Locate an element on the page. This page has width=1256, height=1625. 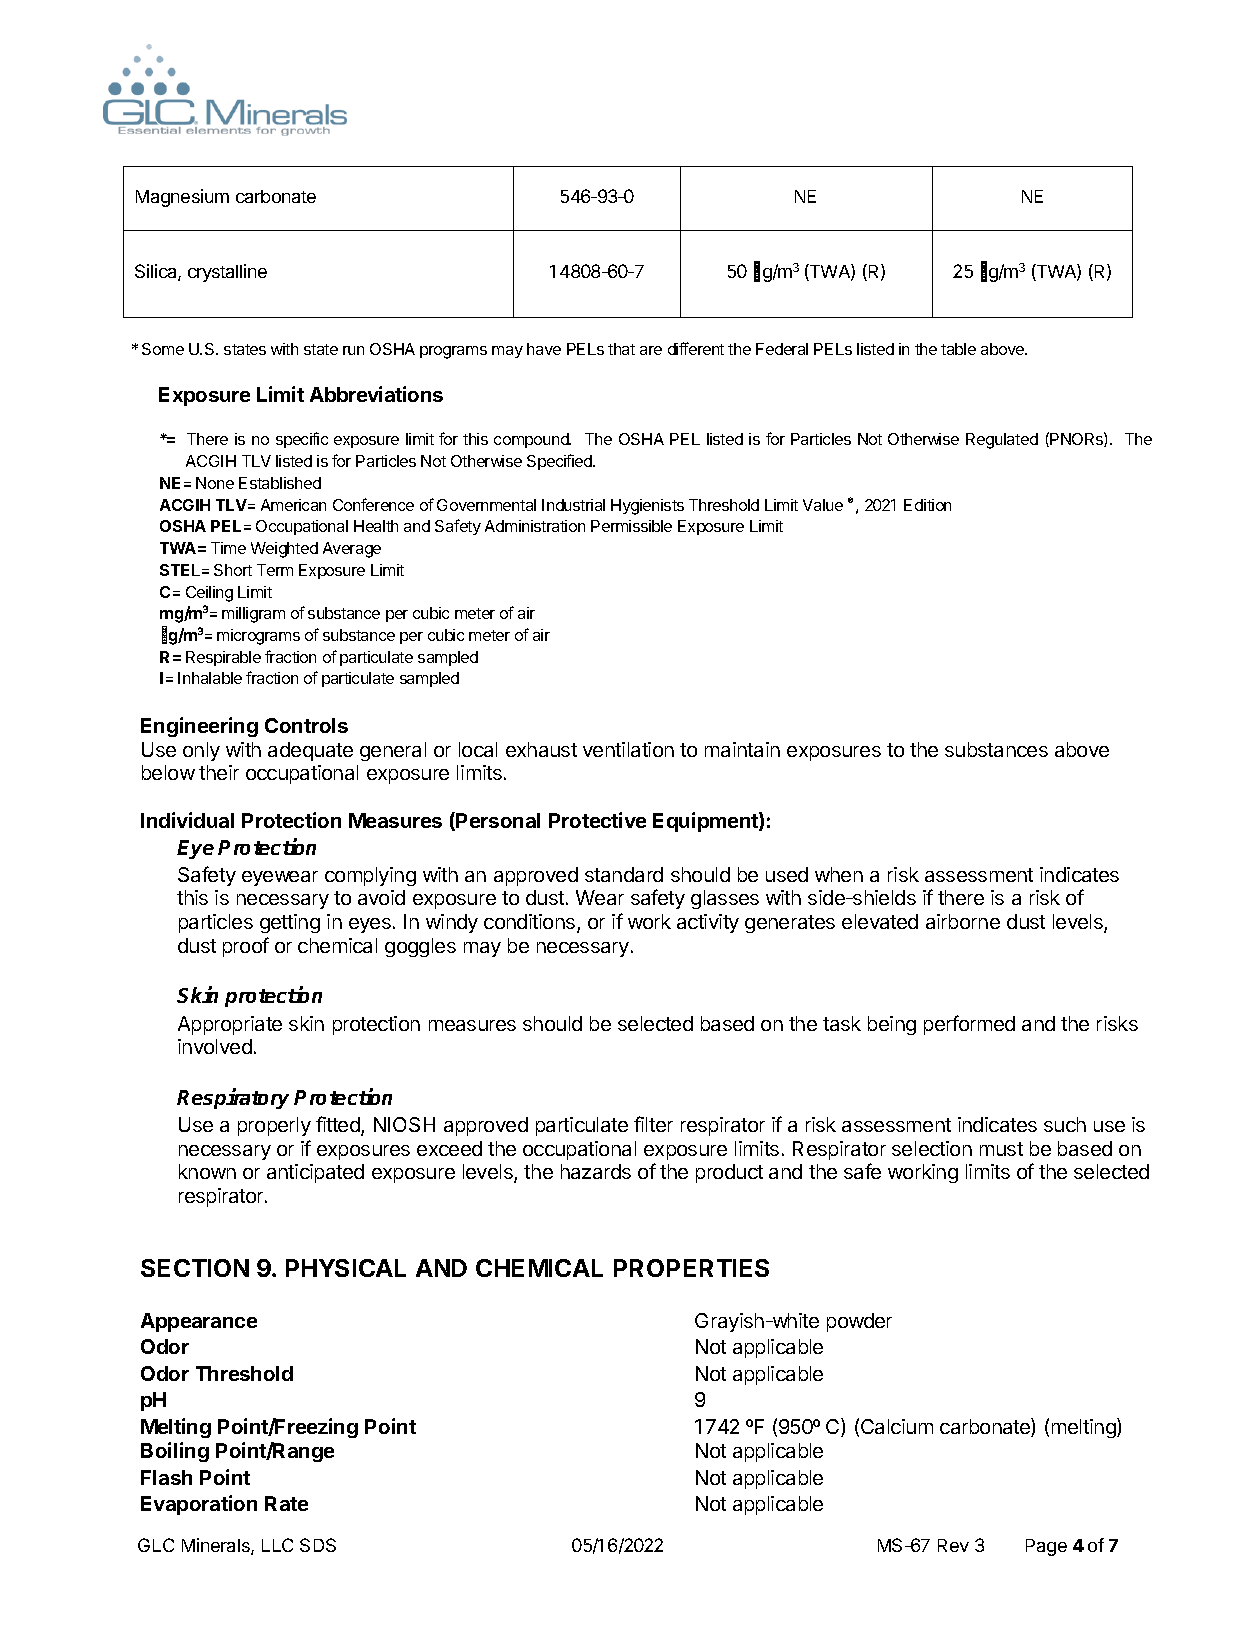
table is located at coordinates (958, 349).
